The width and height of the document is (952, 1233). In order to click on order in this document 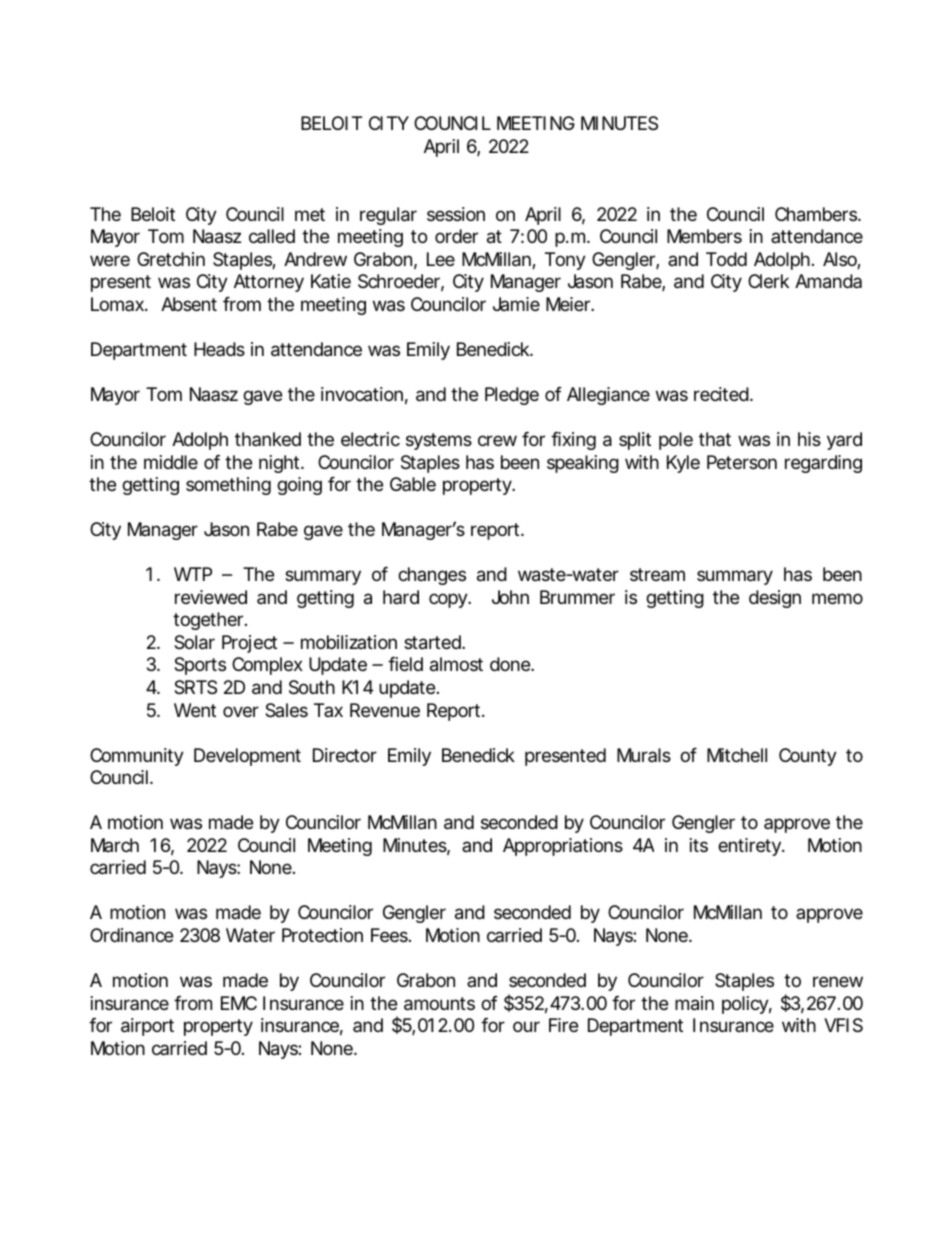, I will do `click(456, 236)`.
